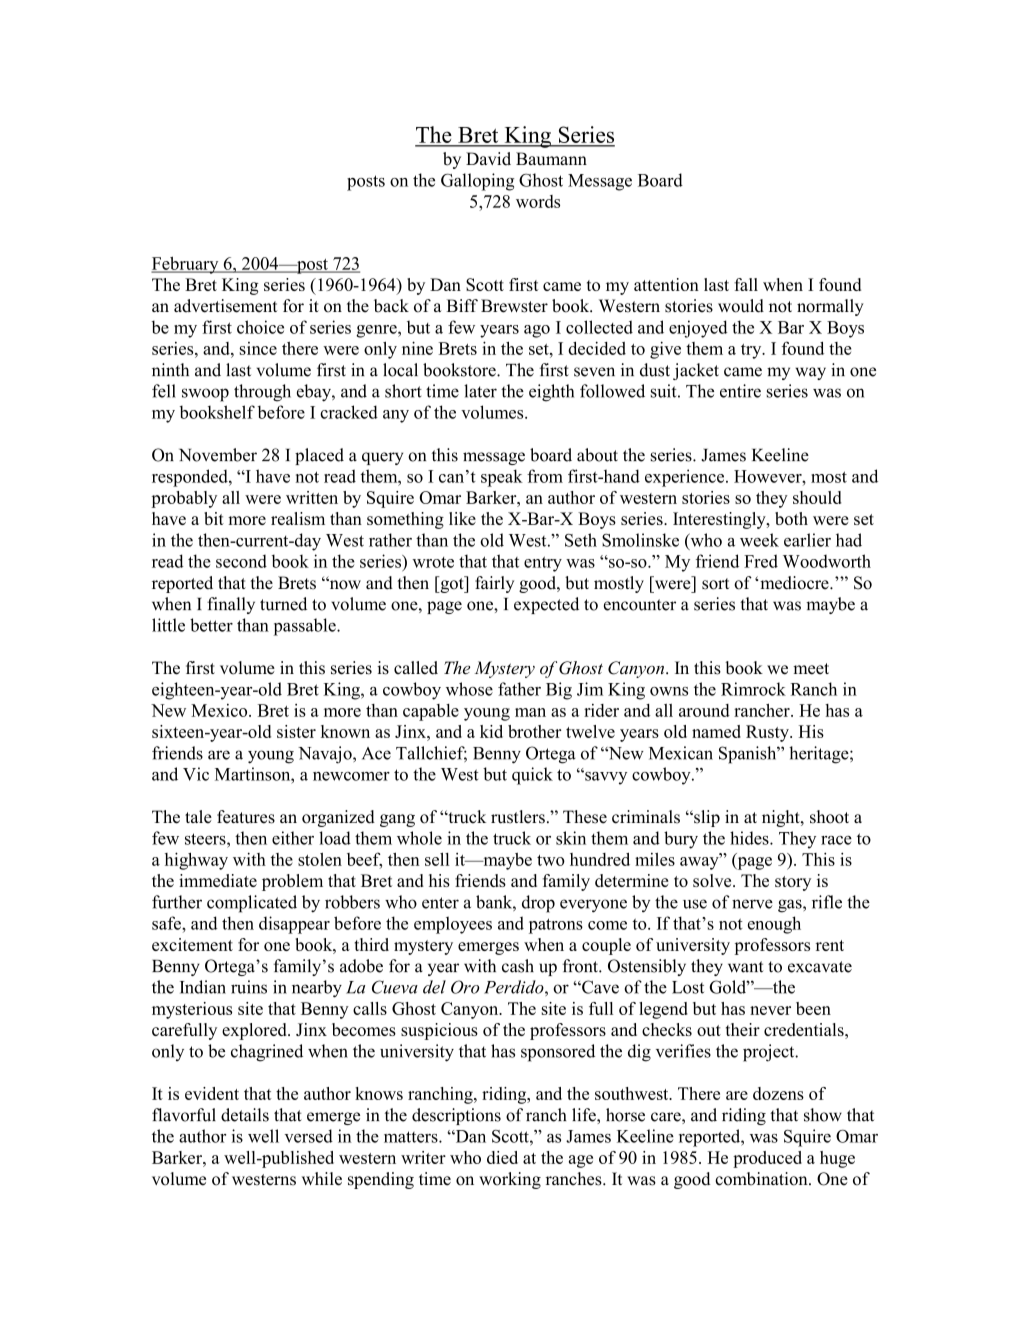 The height and width of the document is (1333, 1030). Describe the element at coordinates (196, 774) in the document. I see `Vic` at that location.
